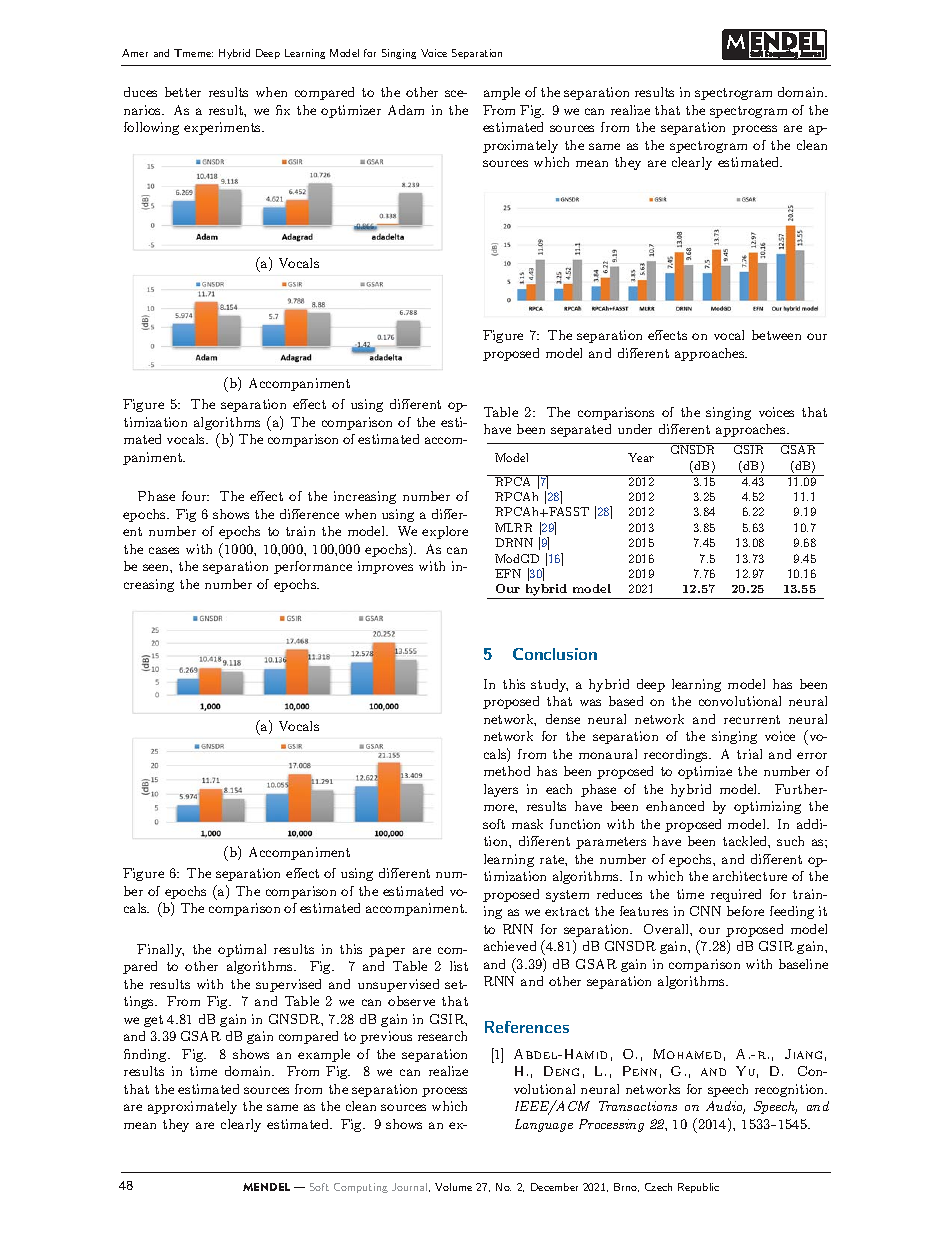 Image resolution: width=952 pixels, height=1233 pixels. Describe the element at coordinates (510, 946) in the screenshot. I see `achieved` at that location.
